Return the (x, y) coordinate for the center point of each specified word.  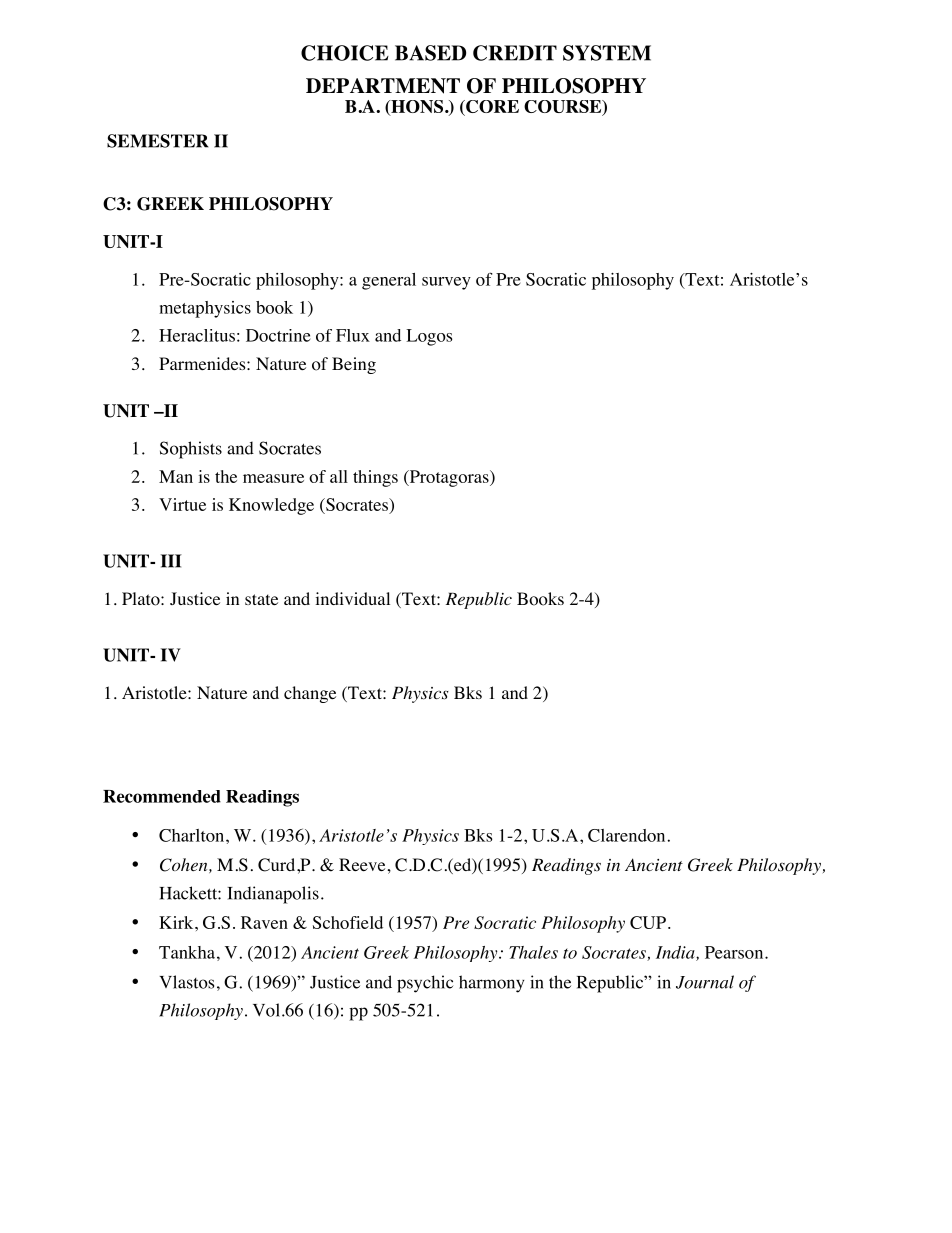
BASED (430, 53)
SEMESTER (157, 141)
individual (352, 598)
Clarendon (626, 835)
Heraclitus (197, 335)
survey (446, 283)
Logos (429, 337)
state (261, 599)
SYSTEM (607, 53)
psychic (425, 984)
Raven (264, 922)
